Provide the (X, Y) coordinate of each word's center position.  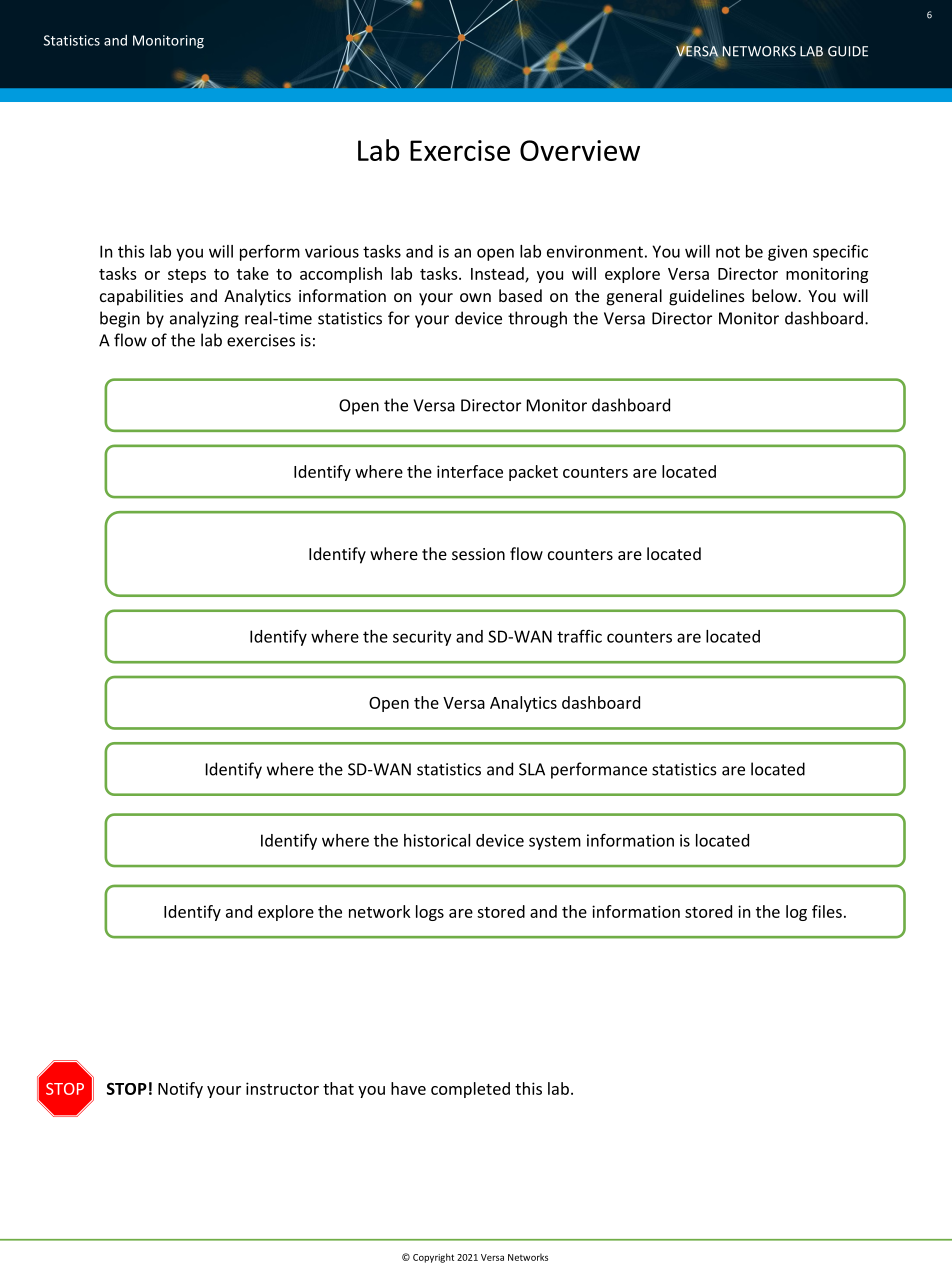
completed (470, 1090)
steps (187, 276)
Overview (580, 150)
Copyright (433, 1258)
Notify (180, 1090)
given (787, 253)
